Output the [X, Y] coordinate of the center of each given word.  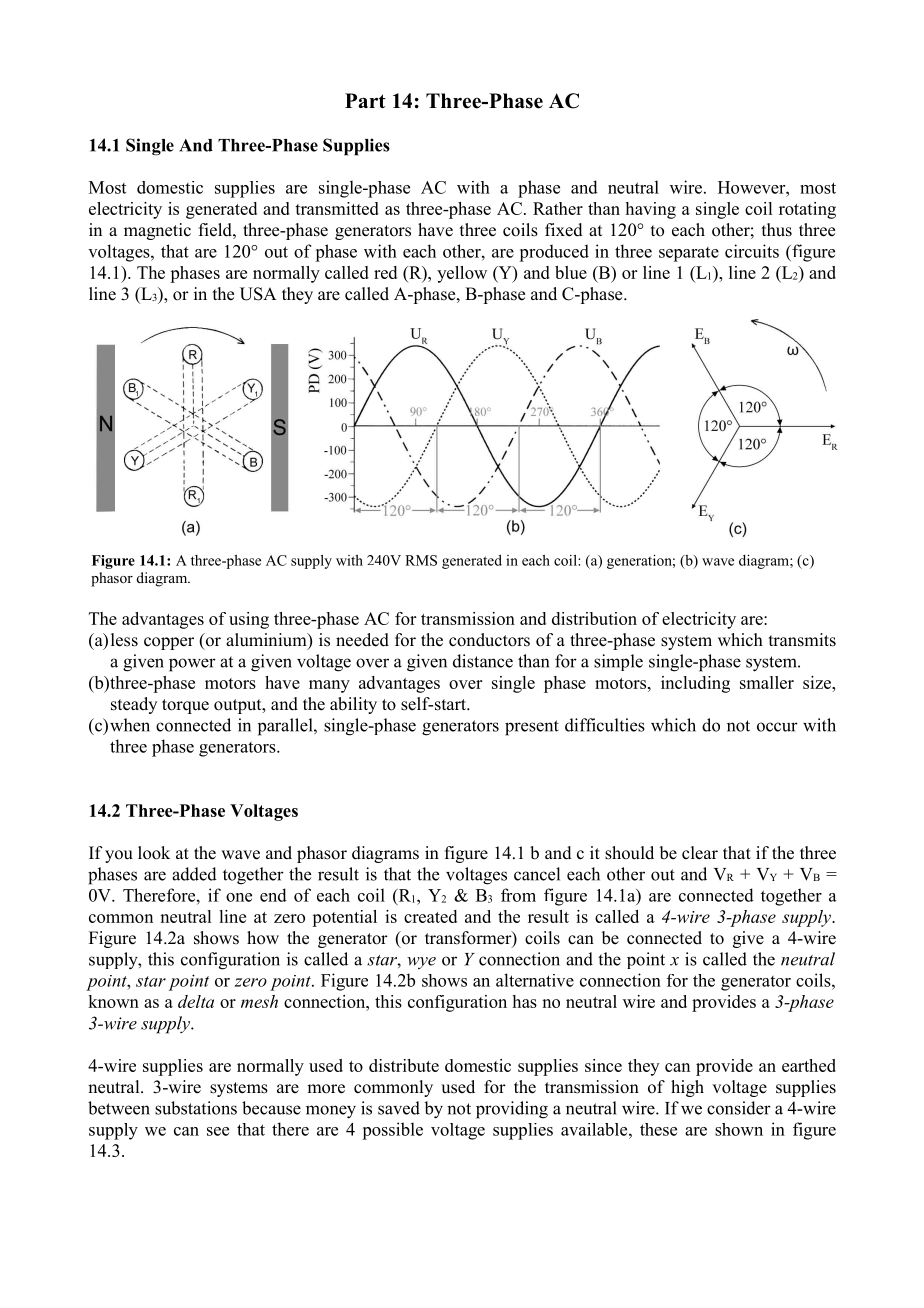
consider [739, 1108]
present [532, 728]
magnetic [157, 231]
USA [258, 294]
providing [512, 1110]
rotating [807, 210]
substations [196, 1108]
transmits [802, 640]
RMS [421, 560]
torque [185, 706]
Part [365, 100]
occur [777, 727]
